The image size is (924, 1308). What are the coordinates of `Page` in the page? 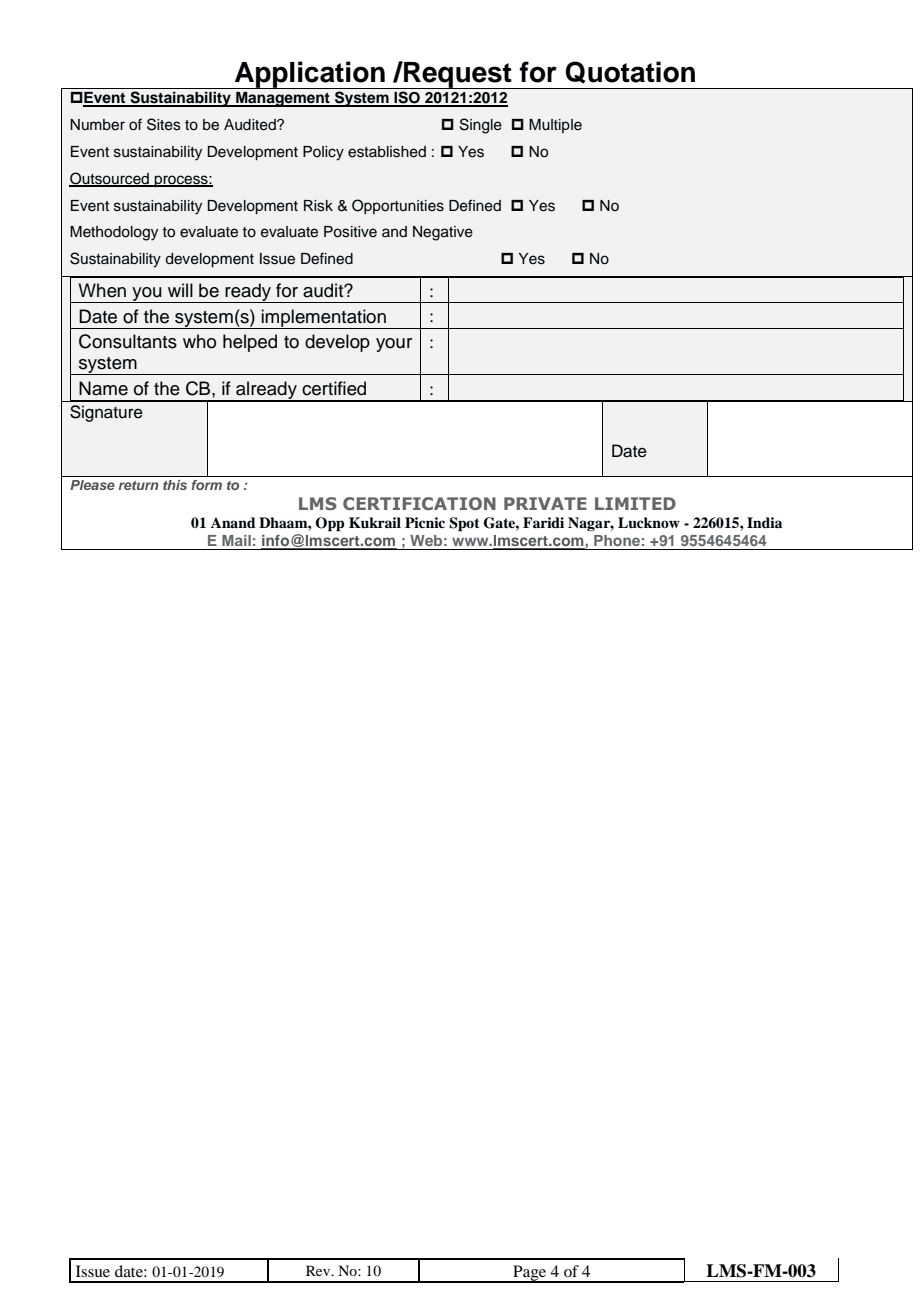 It's located at (530, 1274).
